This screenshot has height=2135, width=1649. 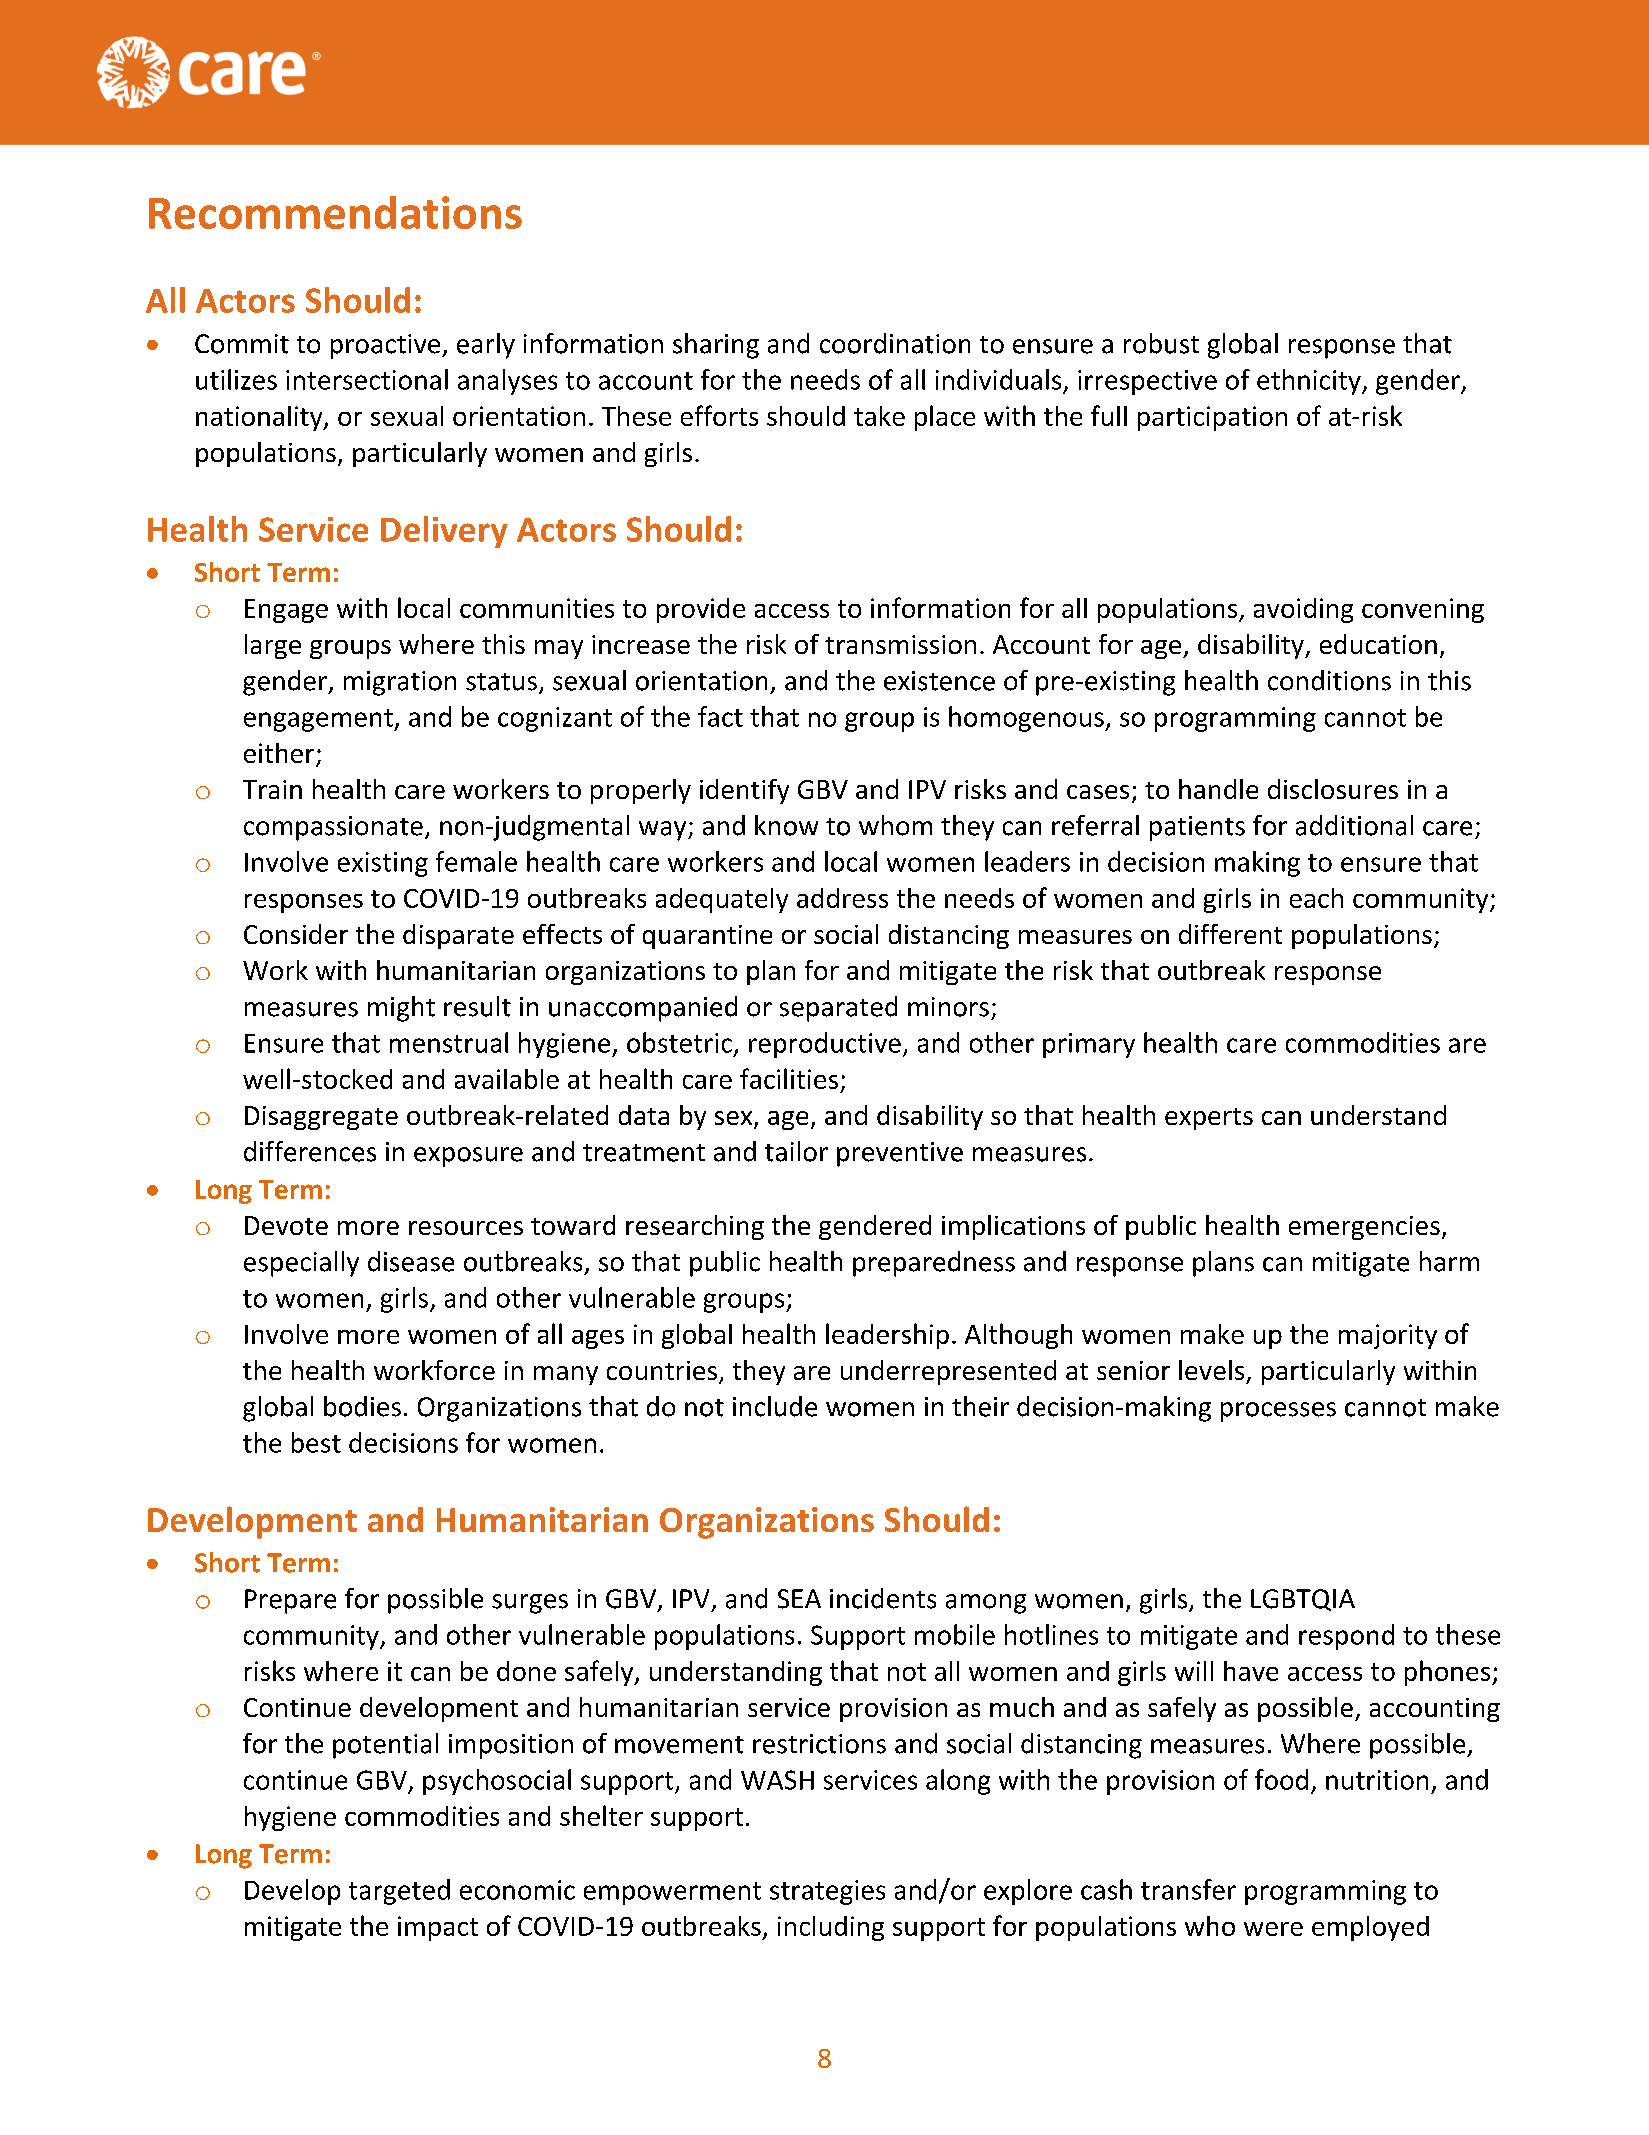 I want to click on transmission, so click(x=900, y=644).
